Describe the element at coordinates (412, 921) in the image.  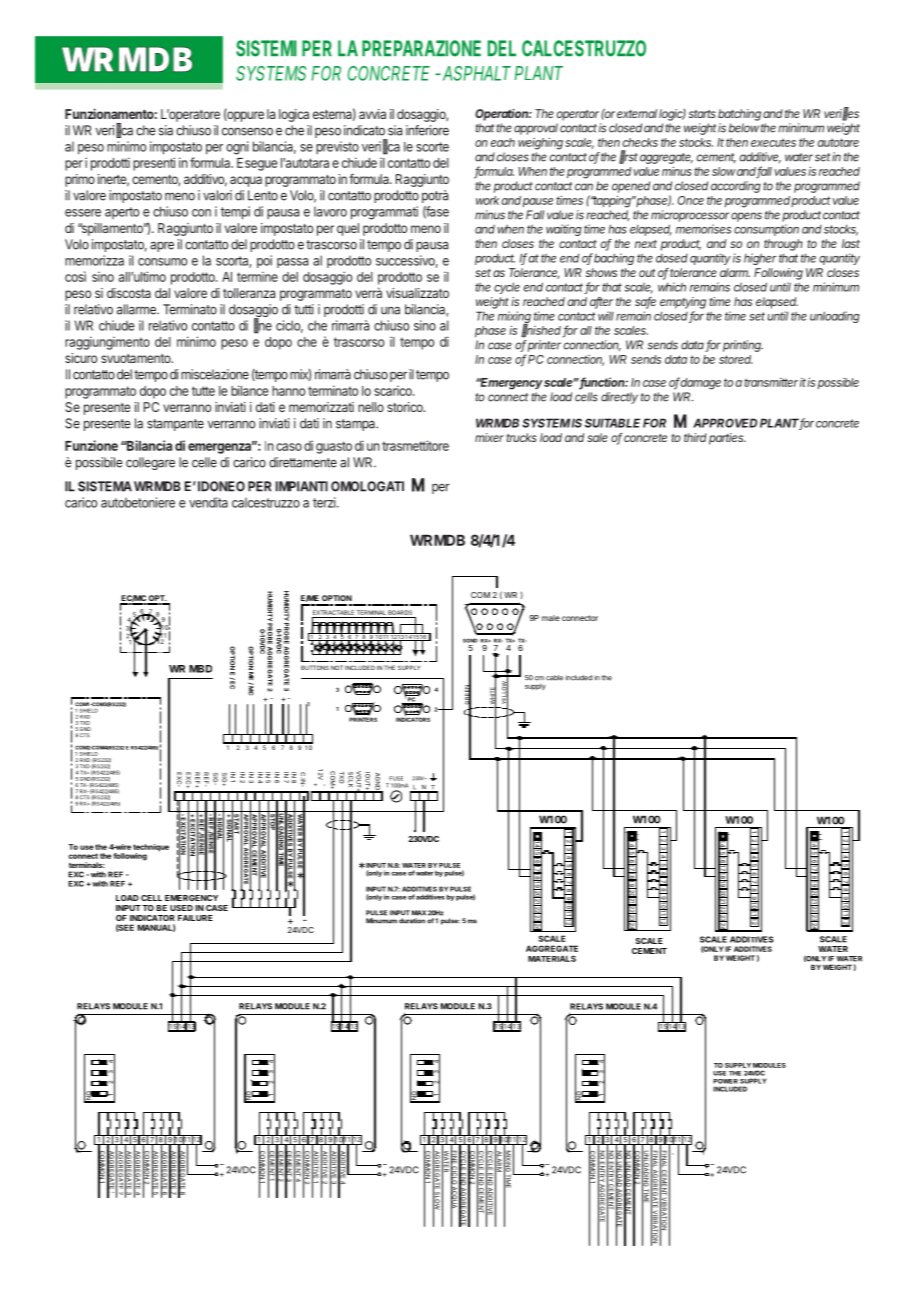
I see `duration` at that location.
